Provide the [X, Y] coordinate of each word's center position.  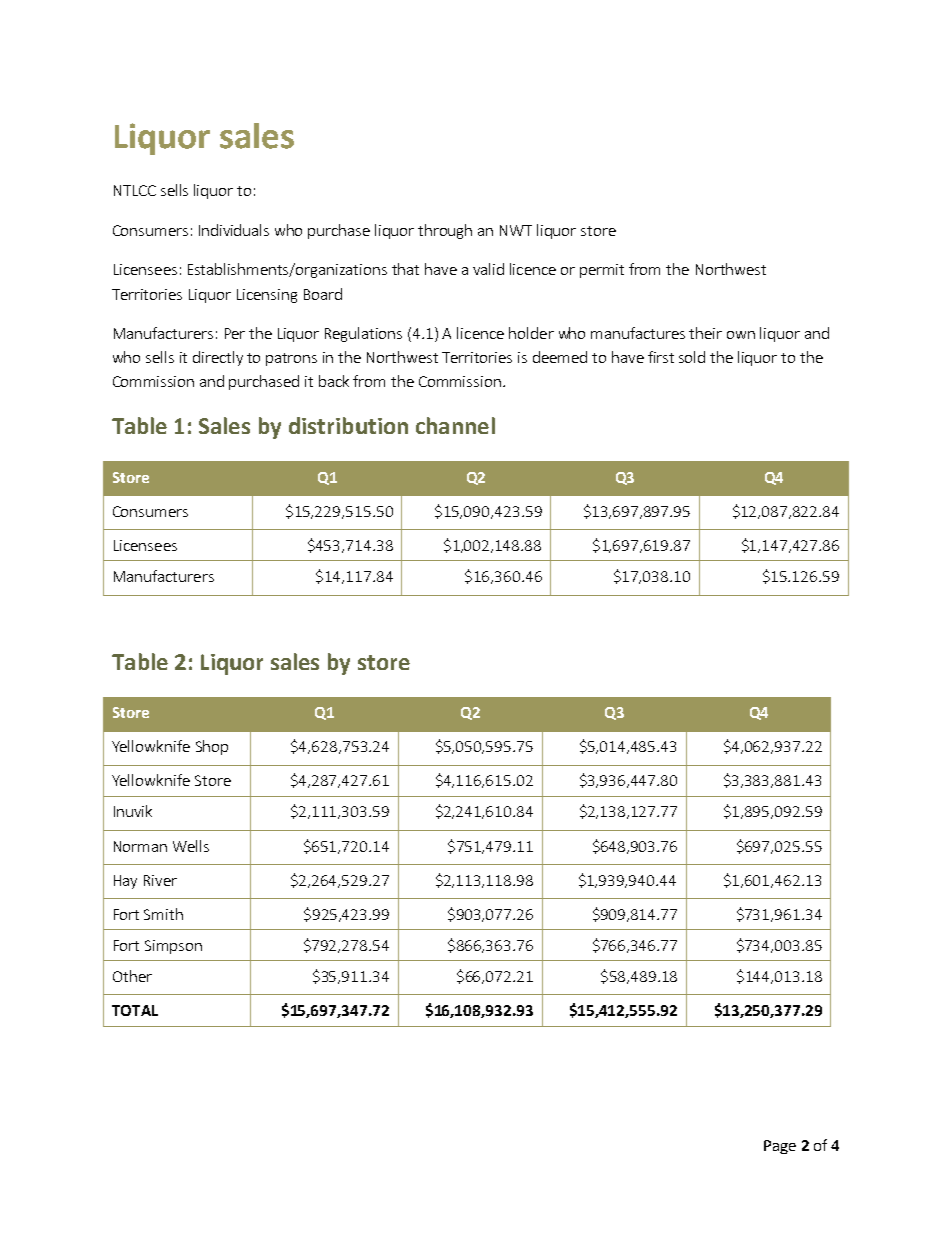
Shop [212, 747]
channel [455, 425]
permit [602, 271]
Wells [191, 846]
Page [780, 1147]
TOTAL [135, 1010]
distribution [348, 425]
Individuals [234, 230]
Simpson [173, 947]
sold [692, 357]
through [445, 231]
